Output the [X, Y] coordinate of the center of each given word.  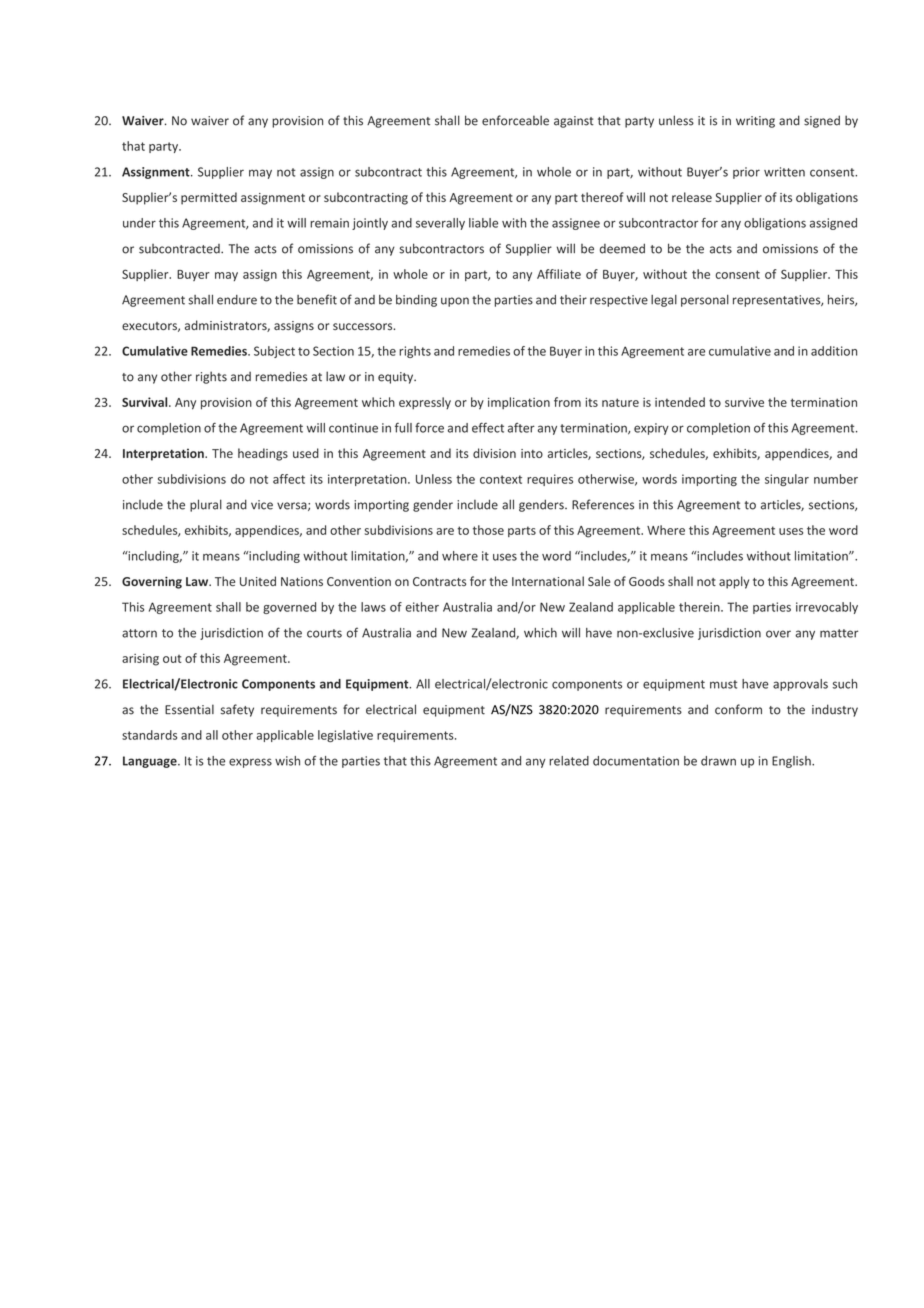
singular [787, 480]
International [548, 581]
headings [263, 454]
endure [237, 300]
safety [237, 710]
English [792, 762]
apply [734, 582]
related [569, 761]
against [574, 122]
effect [488, 427]
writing [755, 122]
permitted [209, 198]
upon [455, 302]
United [258, 581]
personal [705, 301]
